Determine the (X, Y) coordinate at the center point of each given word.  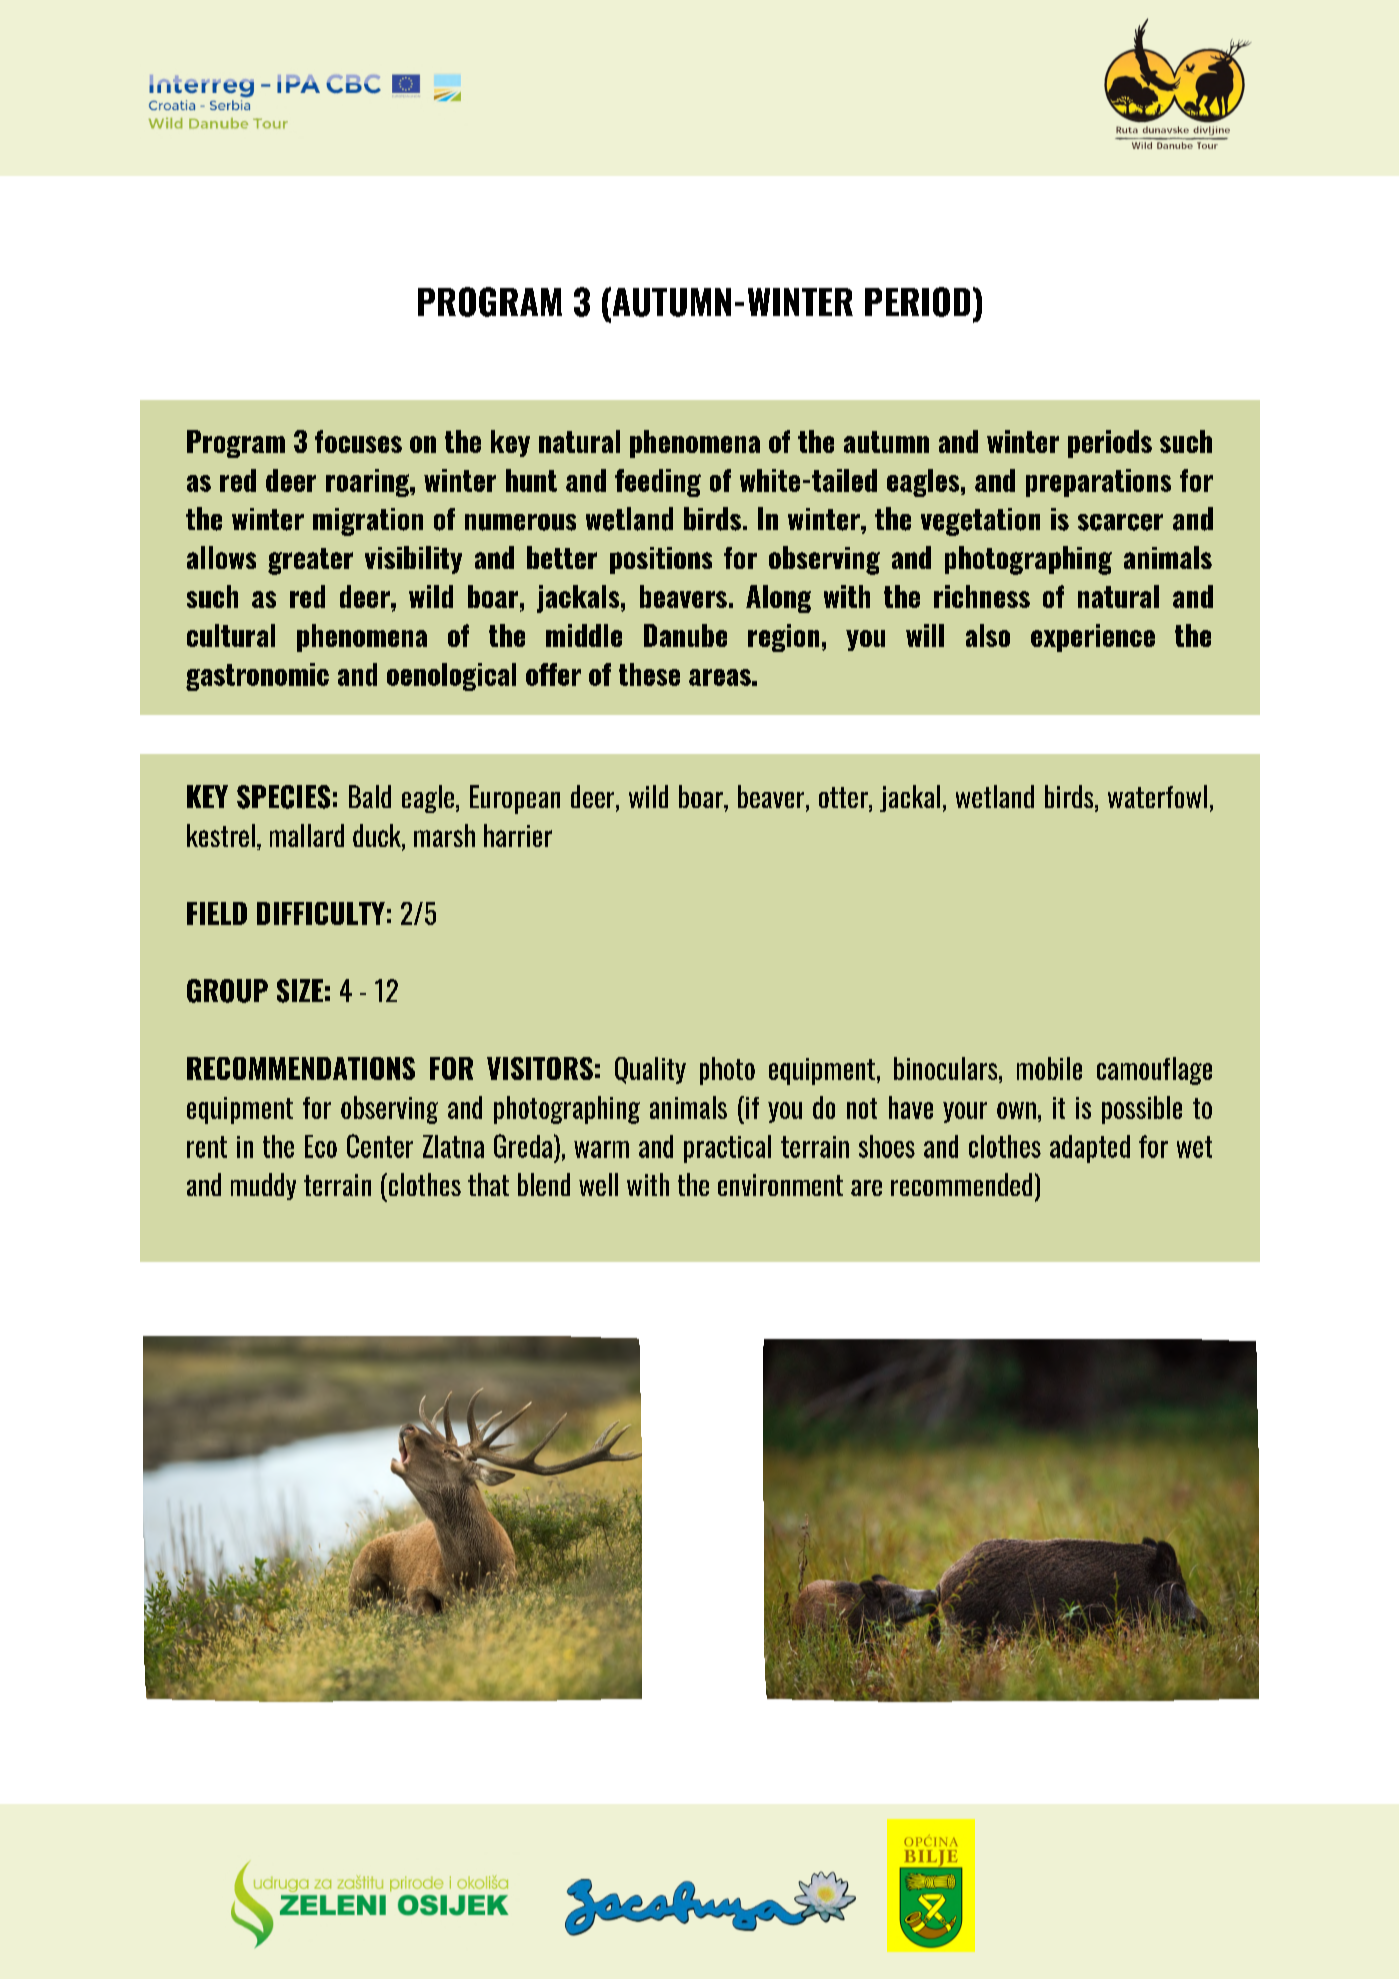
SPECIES (283, 797)
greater (310, 561)
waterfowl (1157, 796)
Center (380, 1146)
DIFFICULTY (321, 913)
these (649, 674)
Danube (685, 635)
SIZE (300, 991)
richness (982, 596)
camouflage (1154, 1071)
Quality (650, 1070)
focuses (358, 441)
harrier (518, 835)
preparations (1098, 483)
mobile (1049, 1068)
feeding (658, 483)
